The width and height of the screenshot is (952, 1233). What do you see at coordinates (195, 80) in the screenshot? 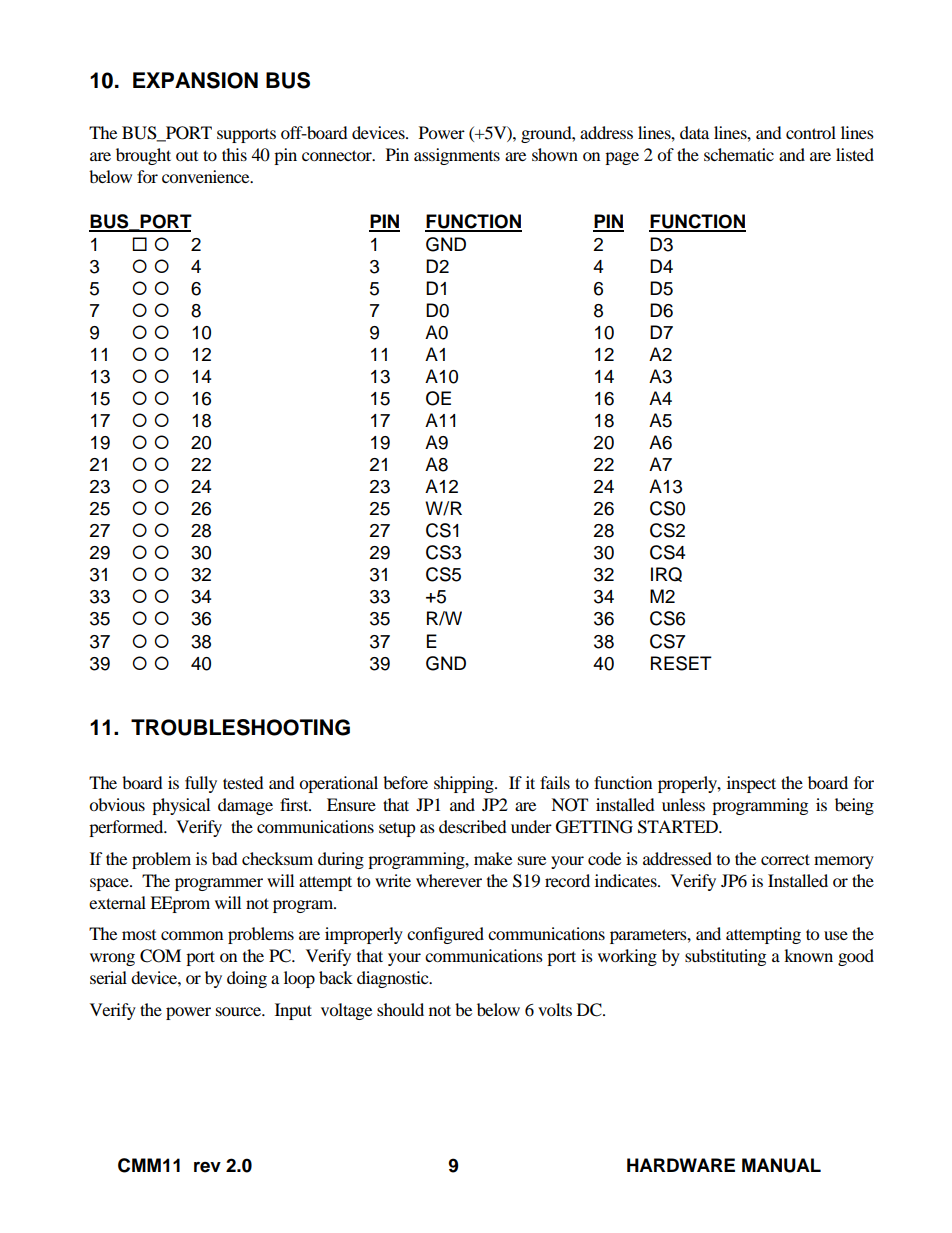
I see `EXPANSION` at bounding box center [195, 80].
